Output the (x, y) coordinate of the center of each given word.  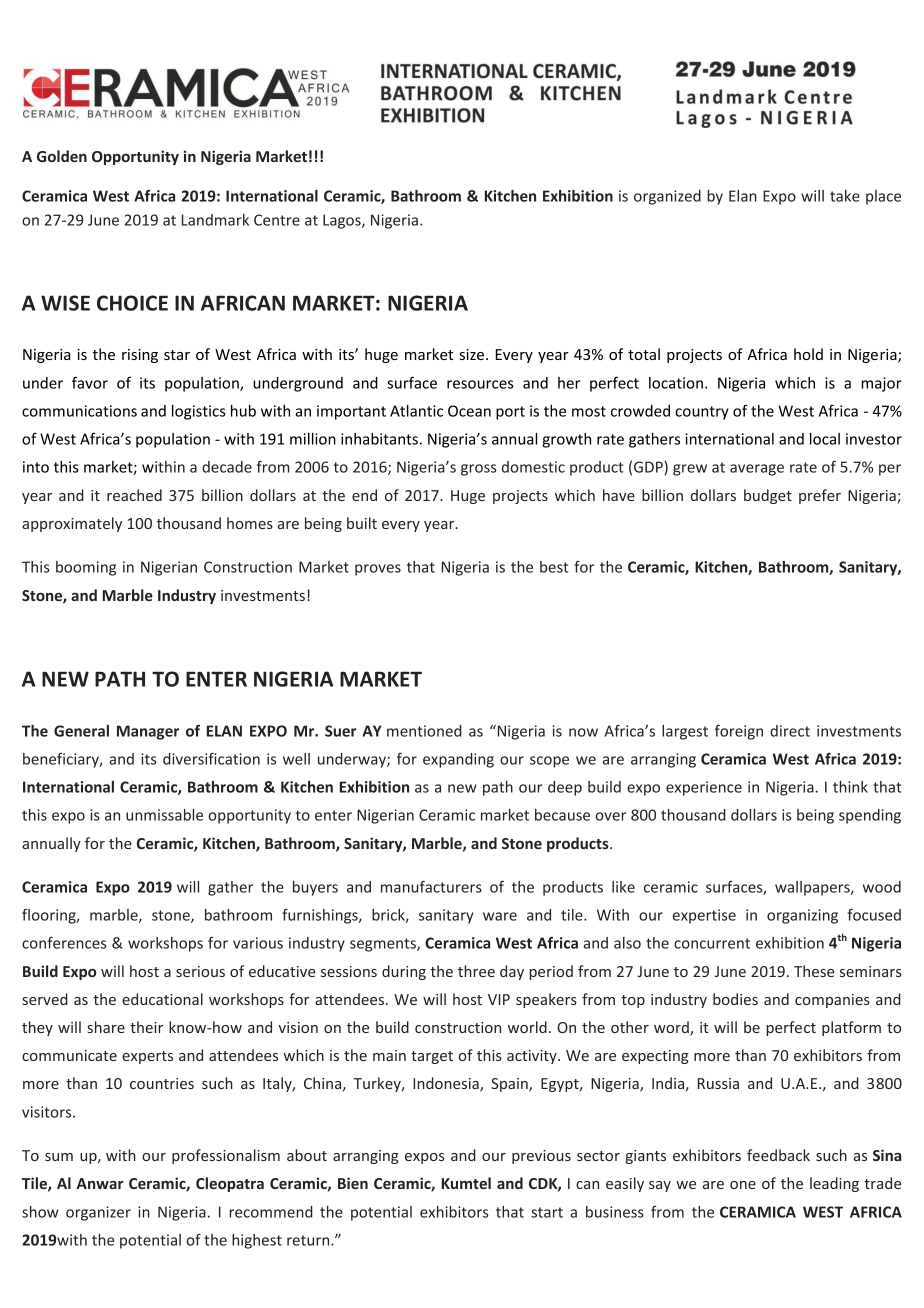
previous (541, 1157)
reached (134, 495)
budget (768, 496)
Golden (62, 156)
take (845, 196)
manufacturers (431, 887)
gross (479, 470)
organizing (802, 916)
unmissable (164, 815)
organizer (98, 1213)
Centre (277, 220)
